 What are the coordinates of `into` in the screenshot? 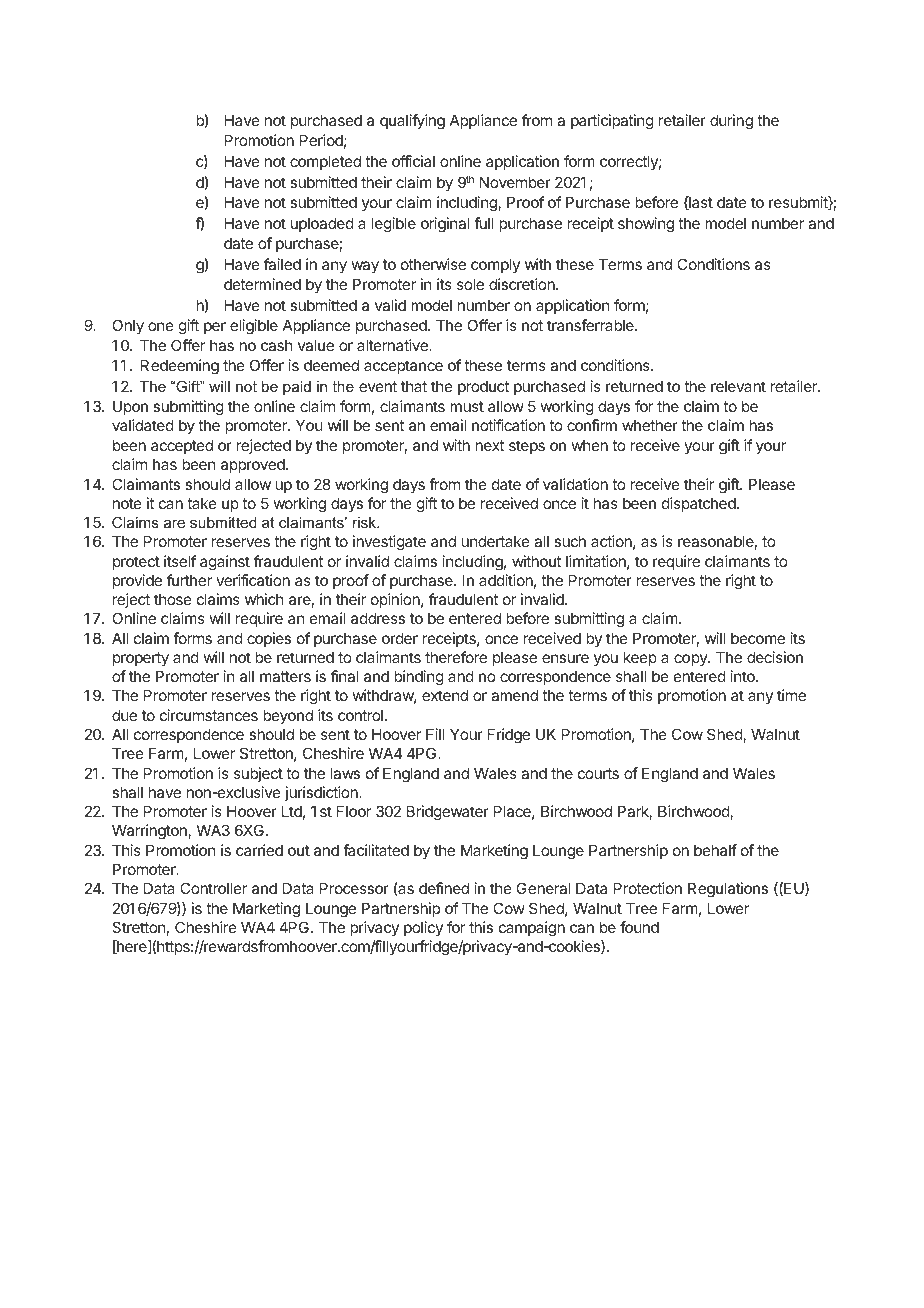 It's located at (744, 676).
